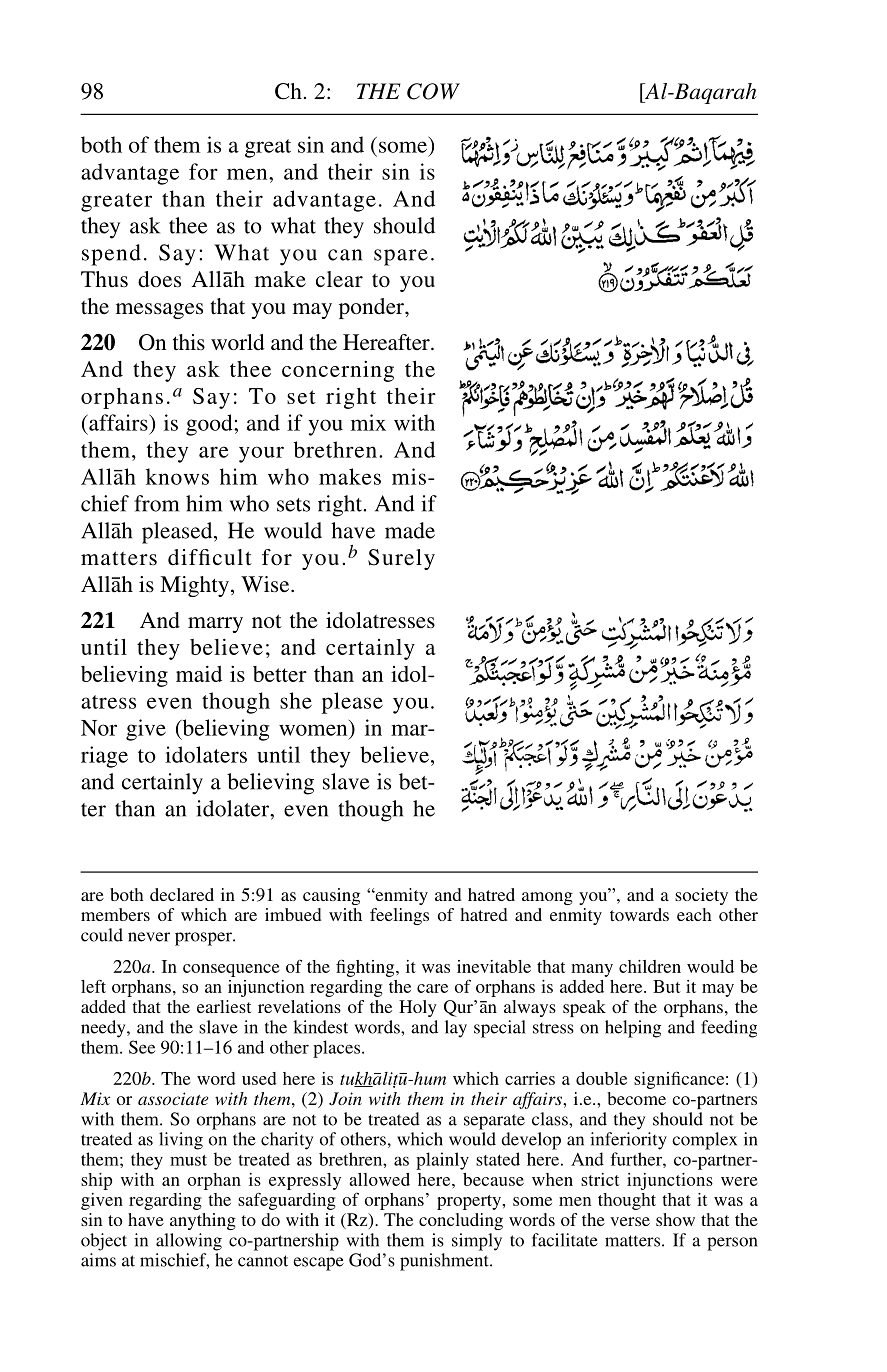  Describe the element at coordinates (461, 1221) in the image. I see `concluding` at that location.
